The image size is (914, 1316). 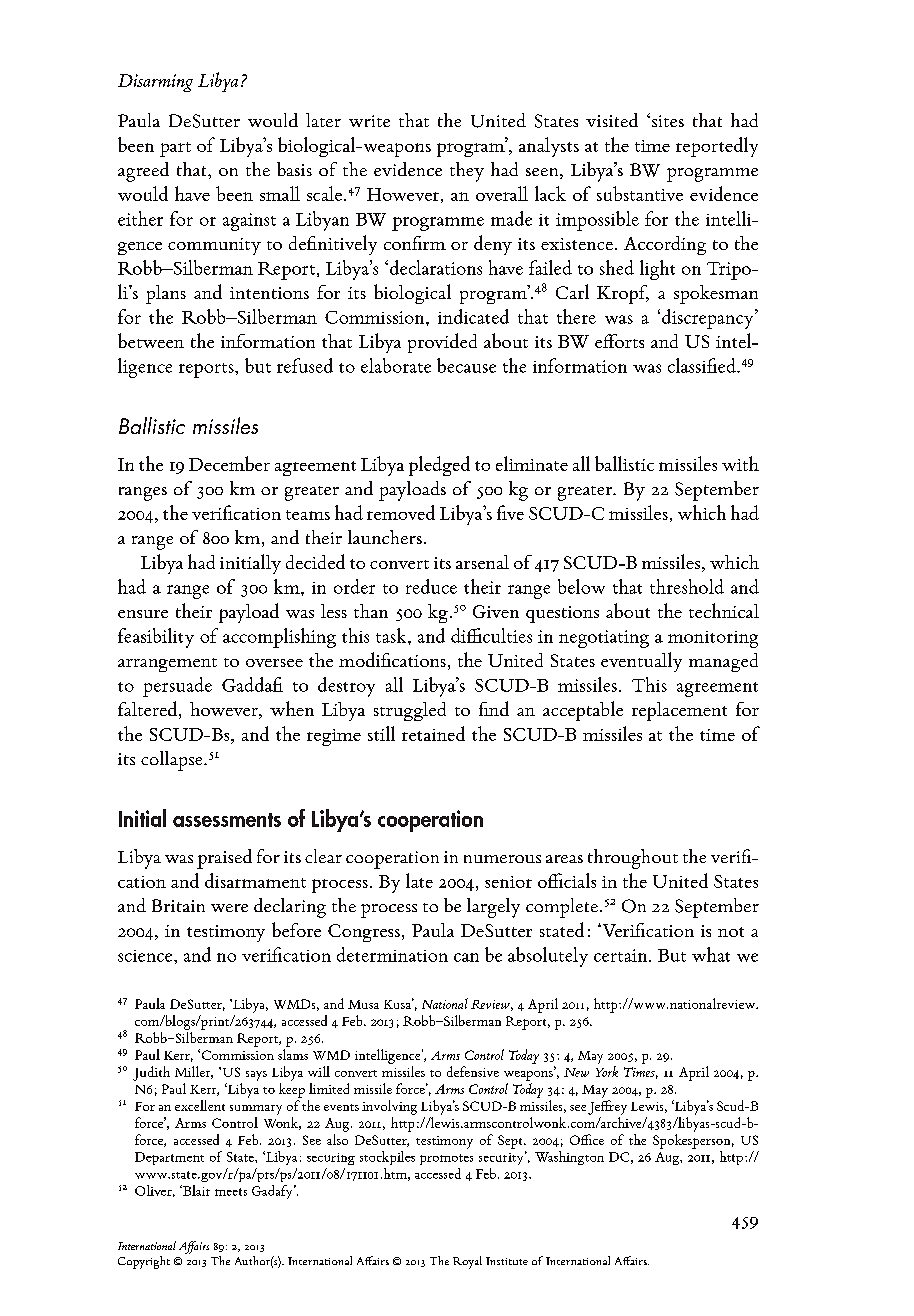 I want to click on sites, so click(x=668, y=121).
